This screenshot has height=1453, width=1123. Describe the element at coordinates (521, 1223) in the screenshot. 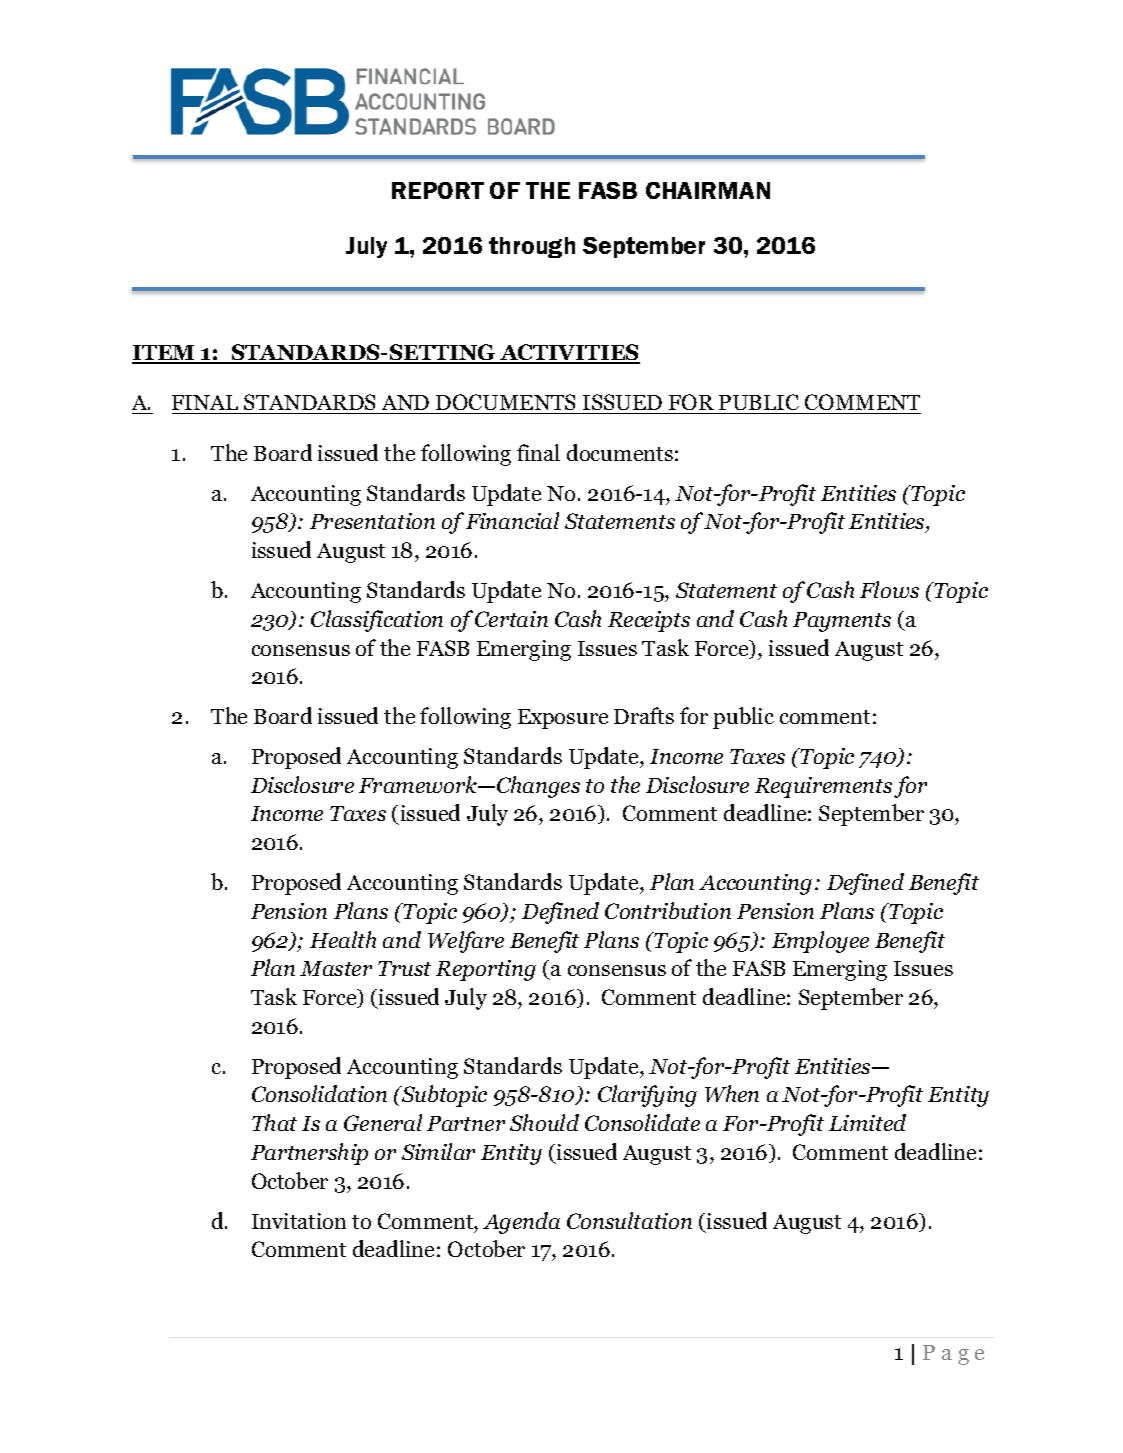

I see `Agenda` at that location.
